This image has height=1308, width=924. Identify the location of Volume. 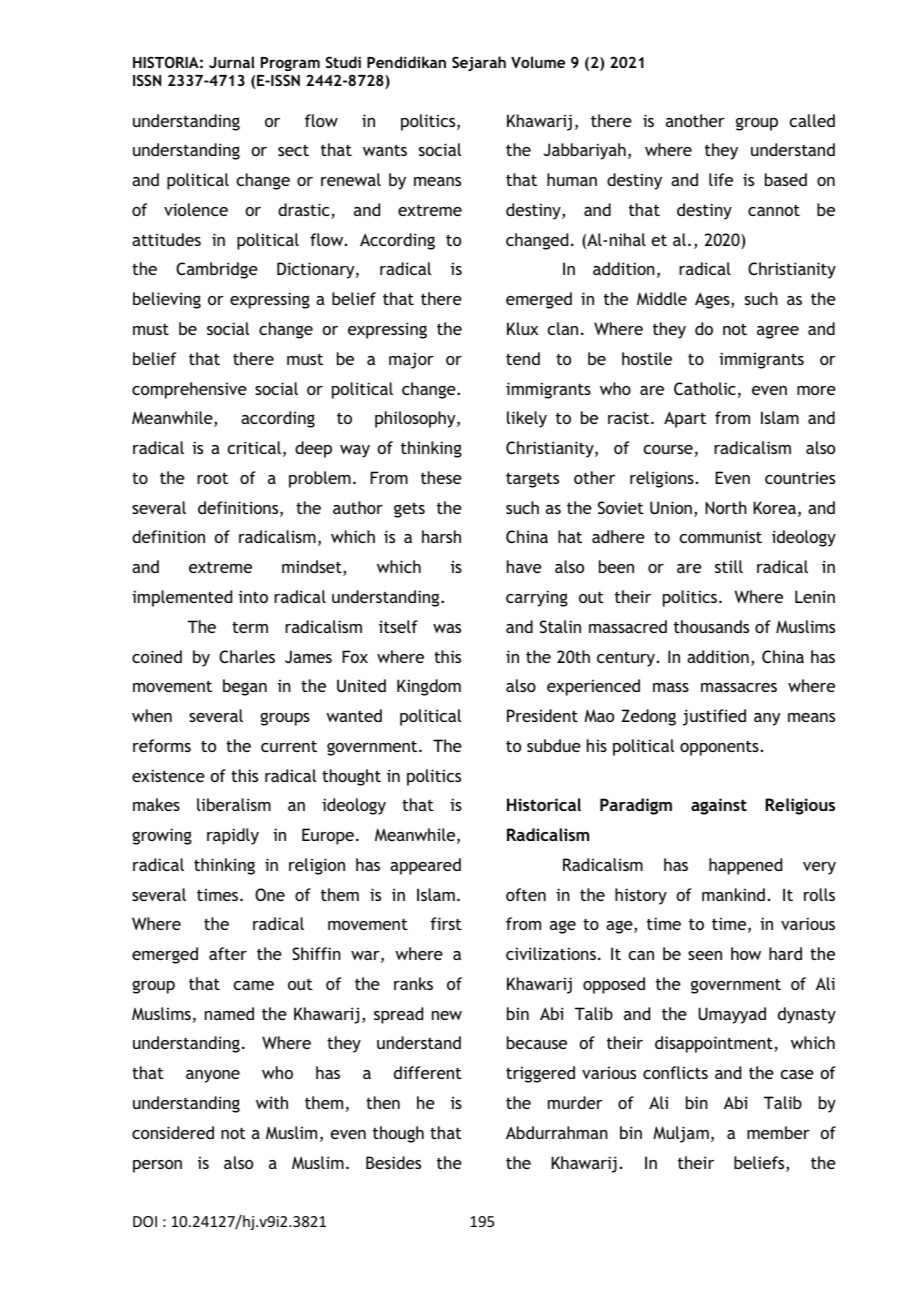
(538, 62).
